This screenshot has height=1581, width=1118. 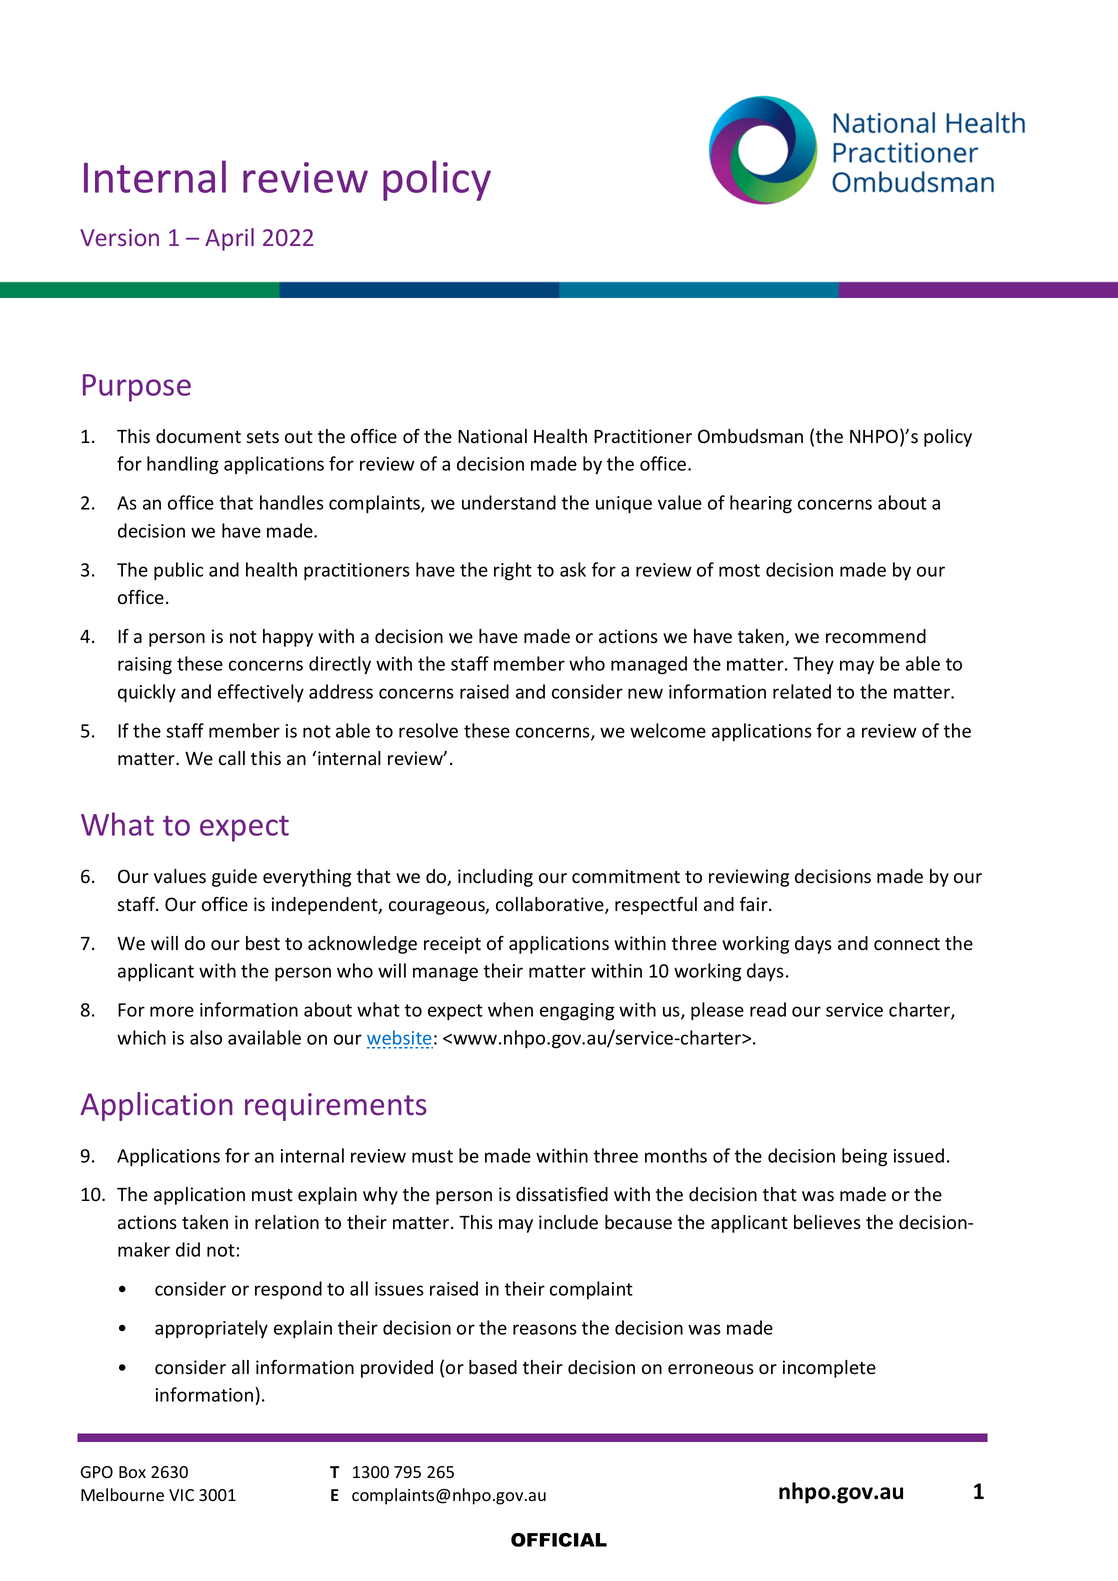 I want to click on understand, so click(x=509, y=502).
